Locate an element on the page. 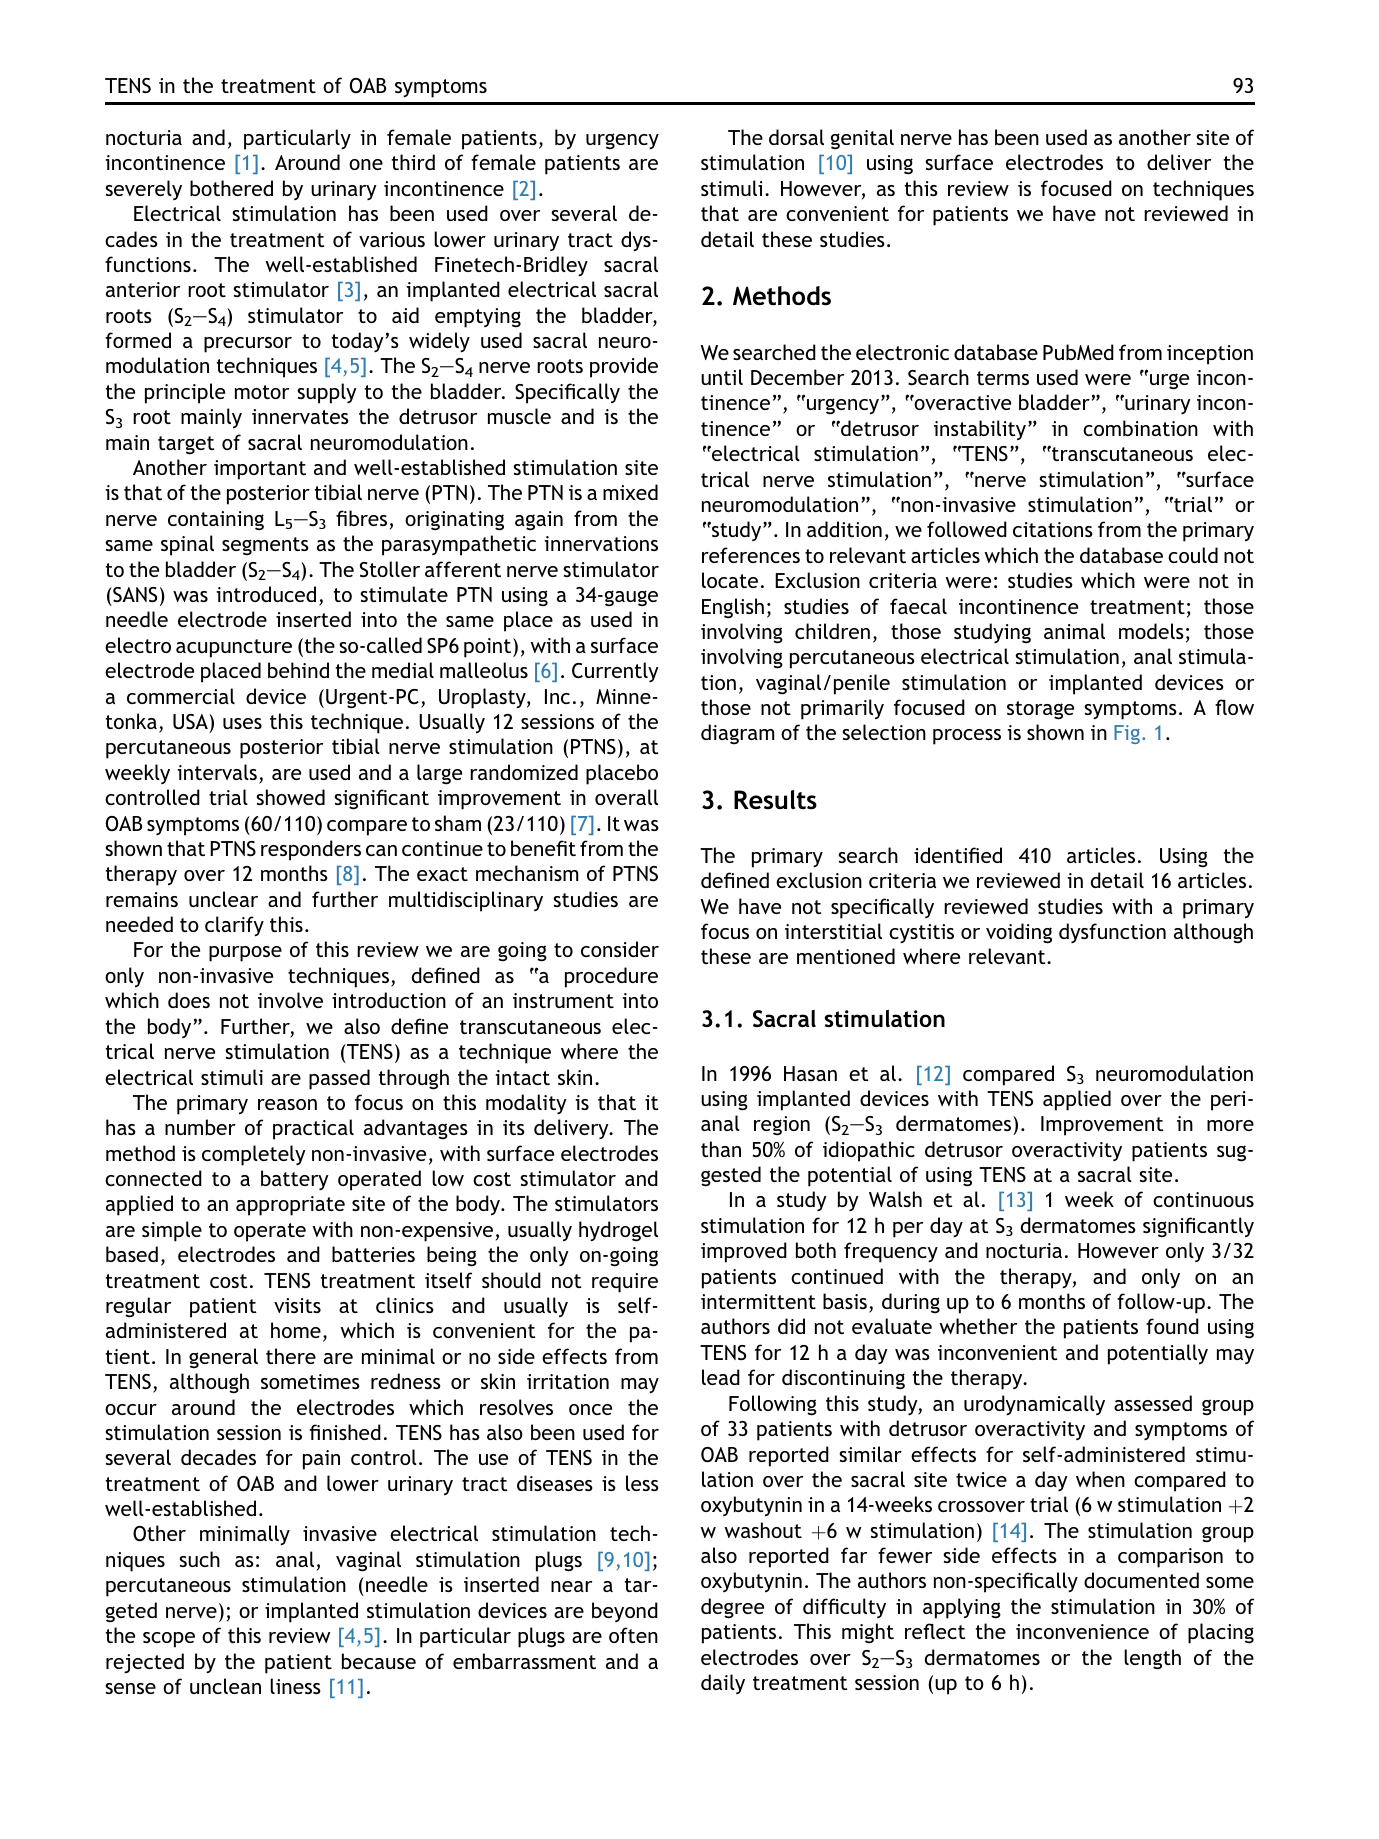 The width and height of the document is (1379, 1839). dorsal is located at coordinates (796, 137).
